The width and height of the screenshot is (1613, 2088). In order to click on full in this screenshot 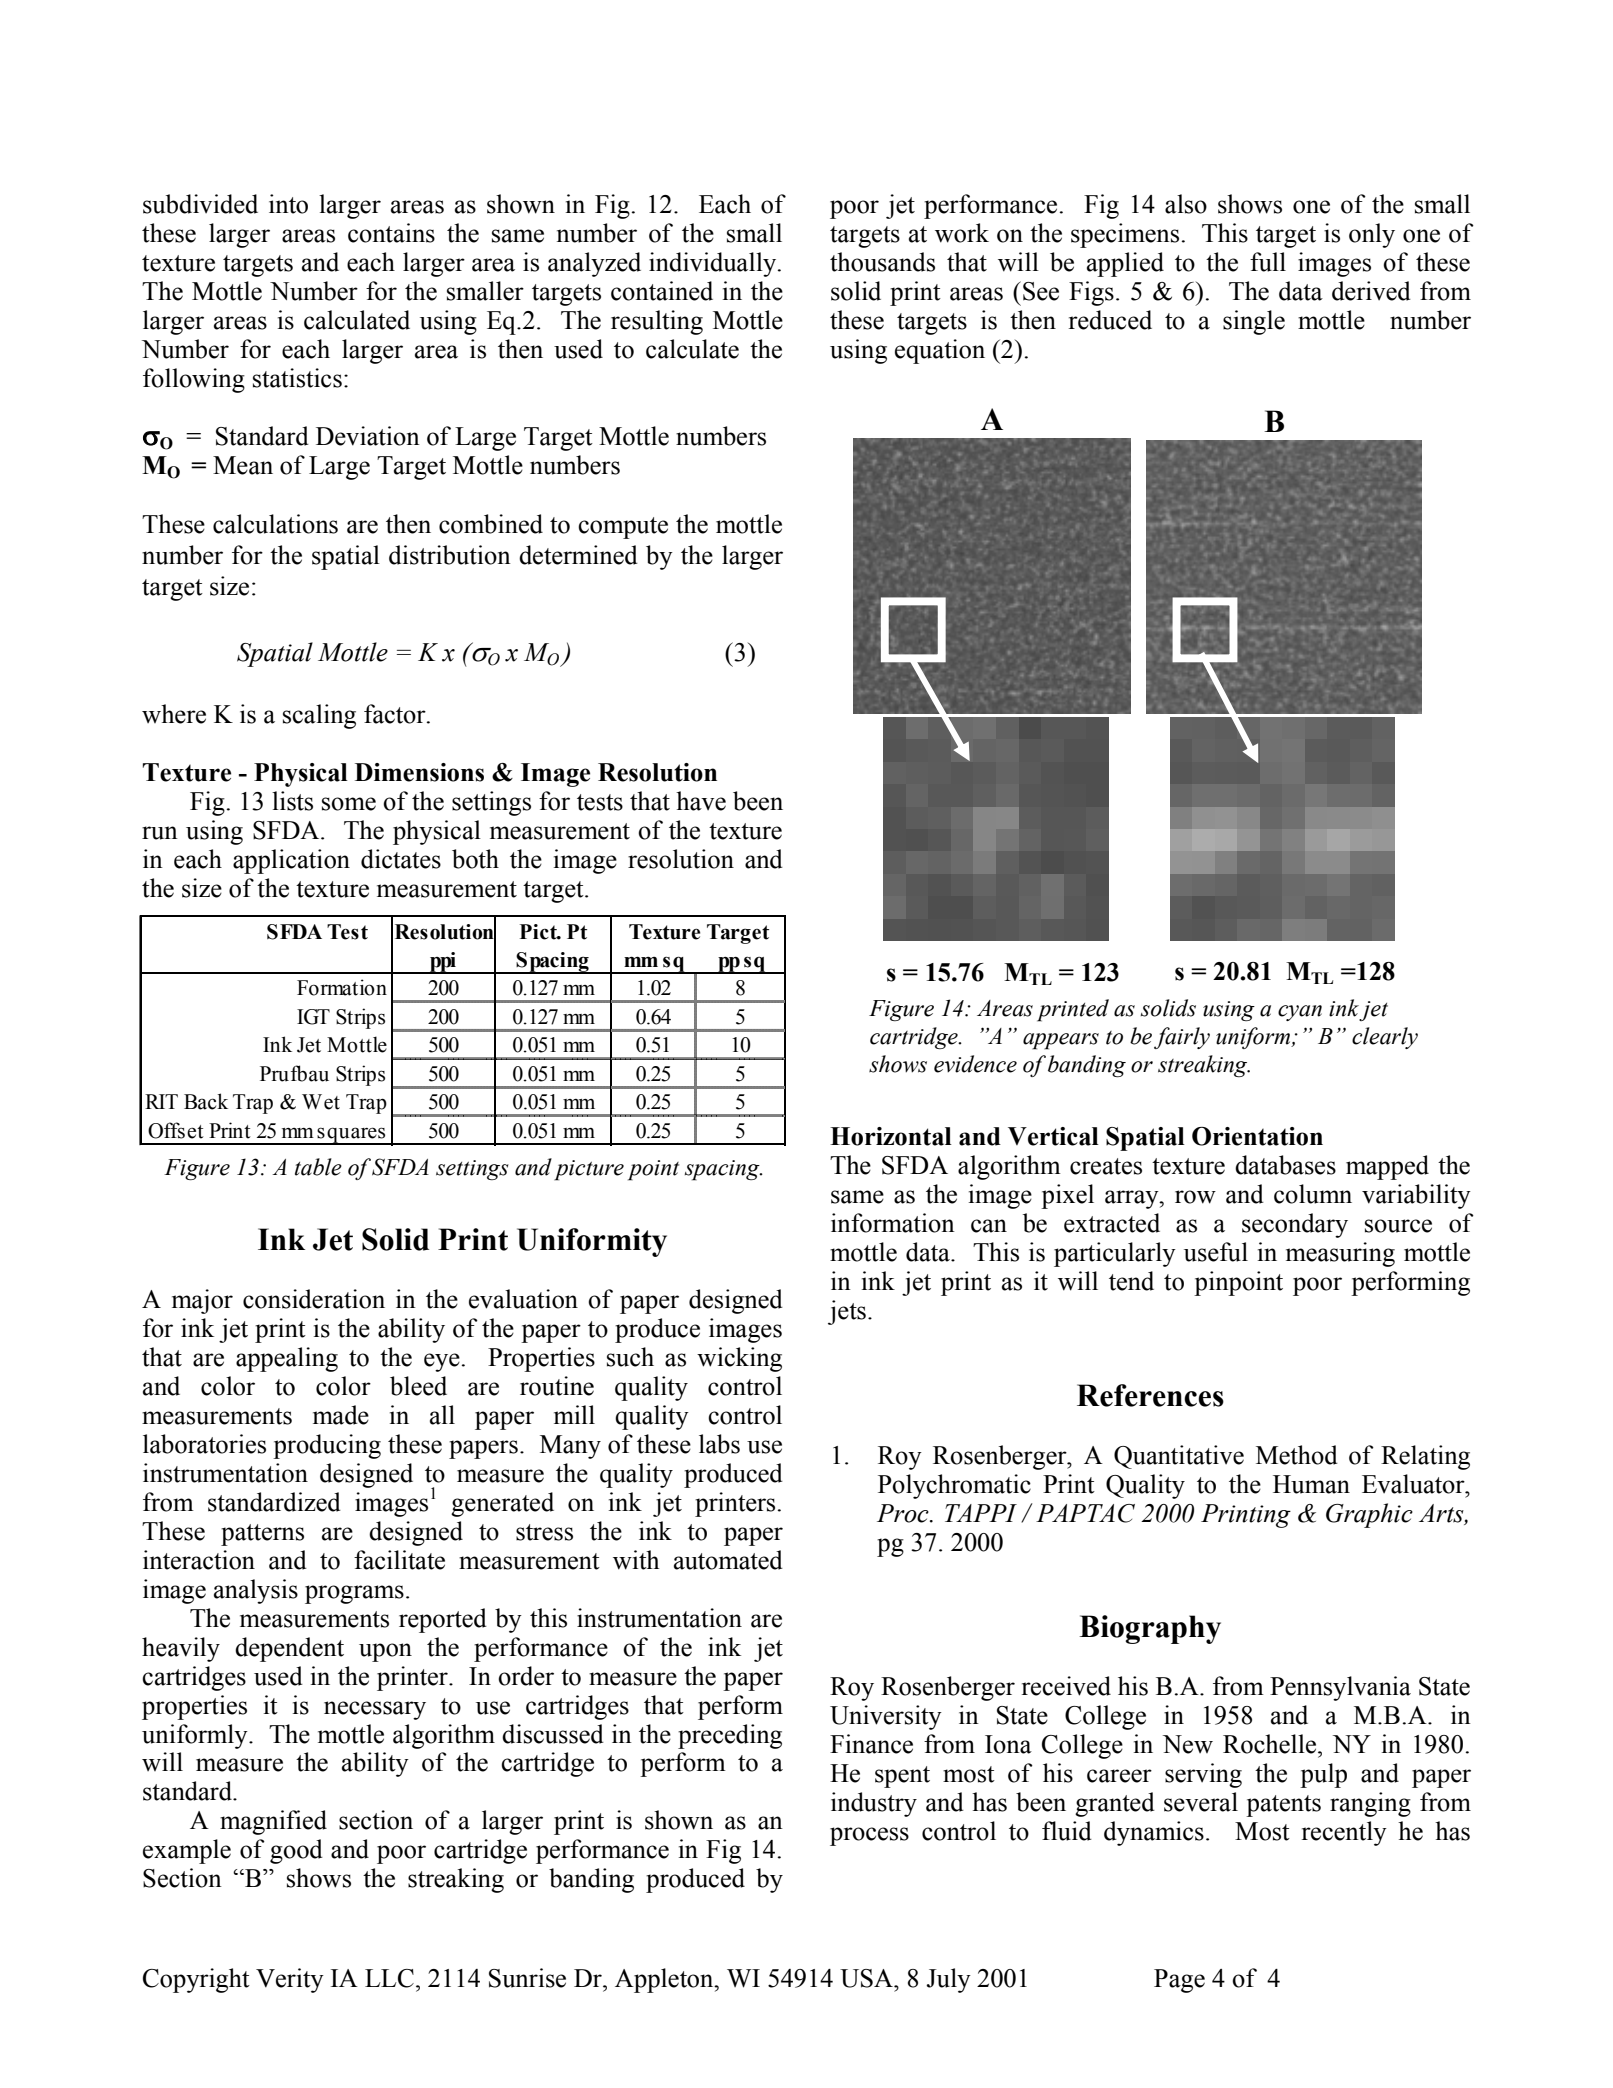, I will do `click(1268, 262)`.
